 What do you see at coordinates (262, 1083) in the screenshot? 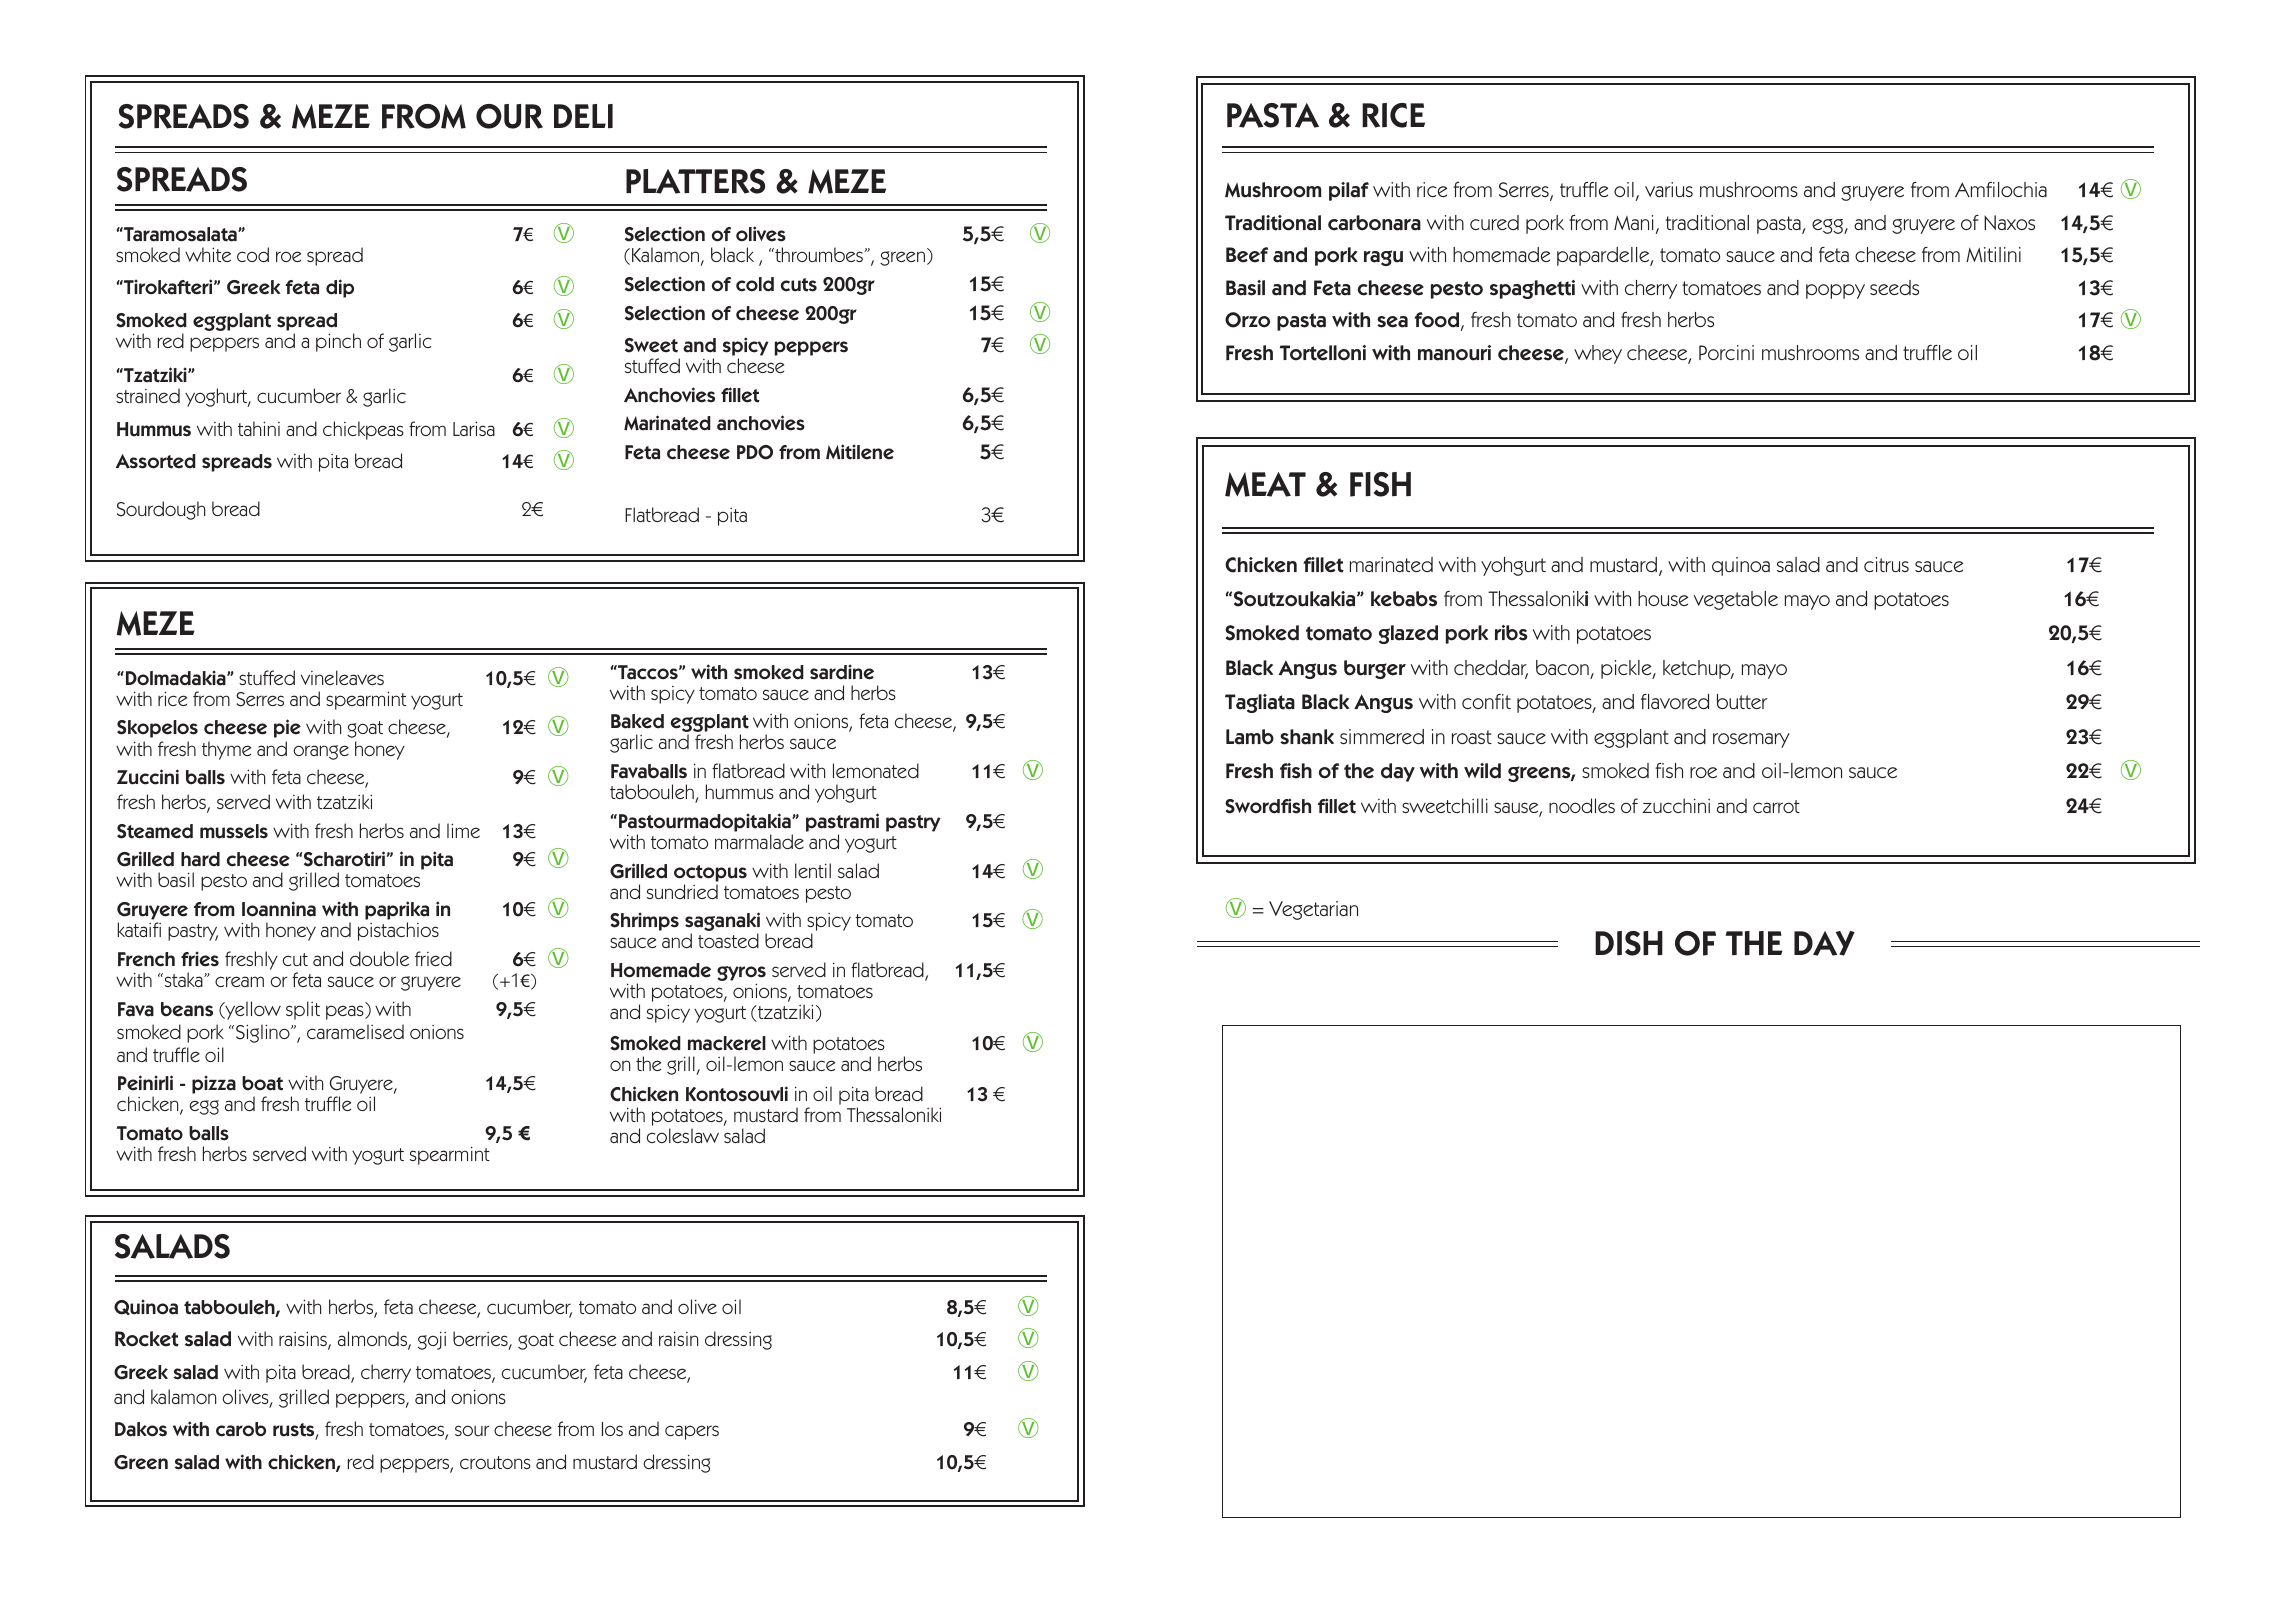
I see `boat` at bounding box center [262, 1083].
